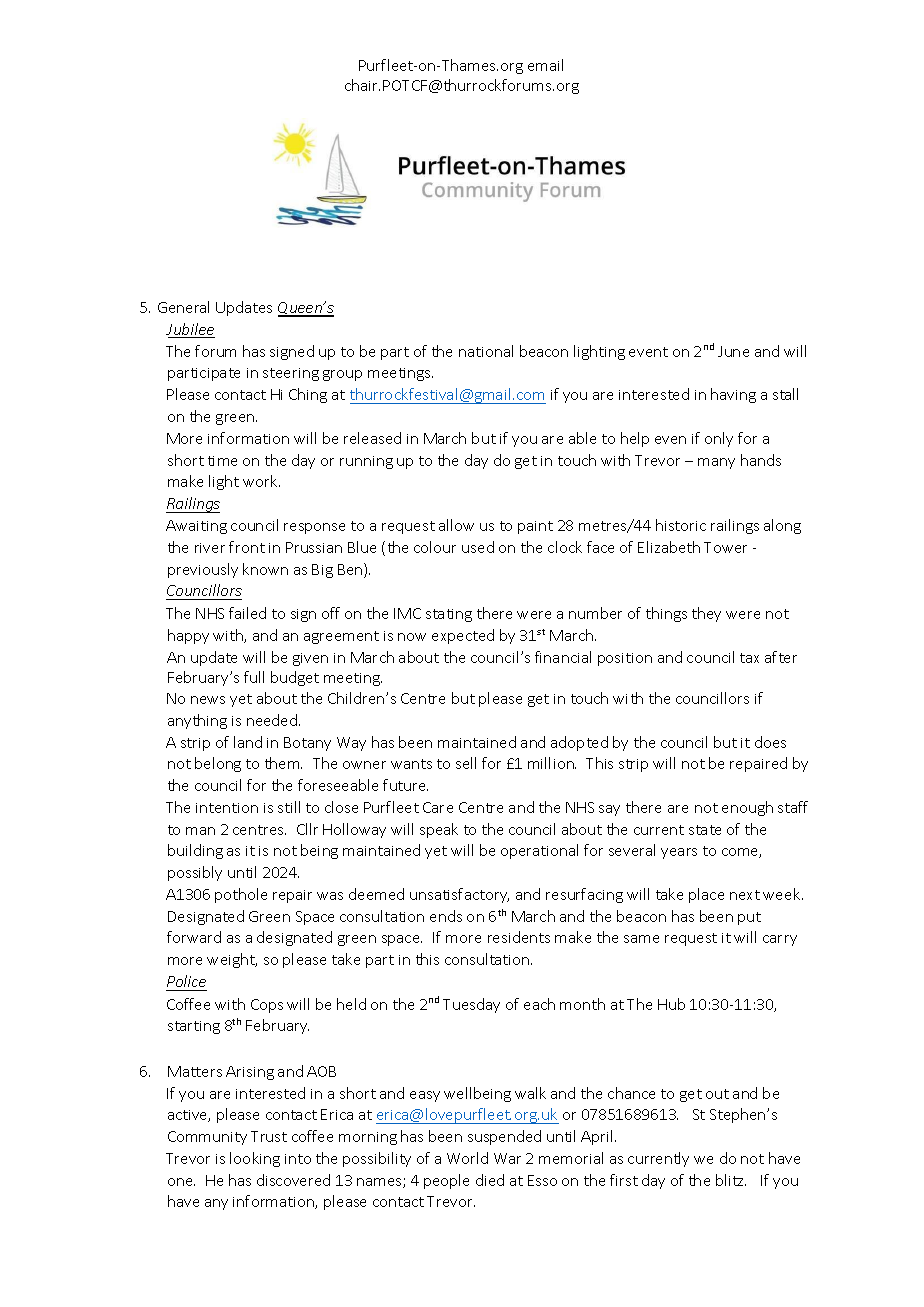  What do you see at coordinates (195, 873) in the screenshot?
I see `possibly` at bounding box center [195, 873].
